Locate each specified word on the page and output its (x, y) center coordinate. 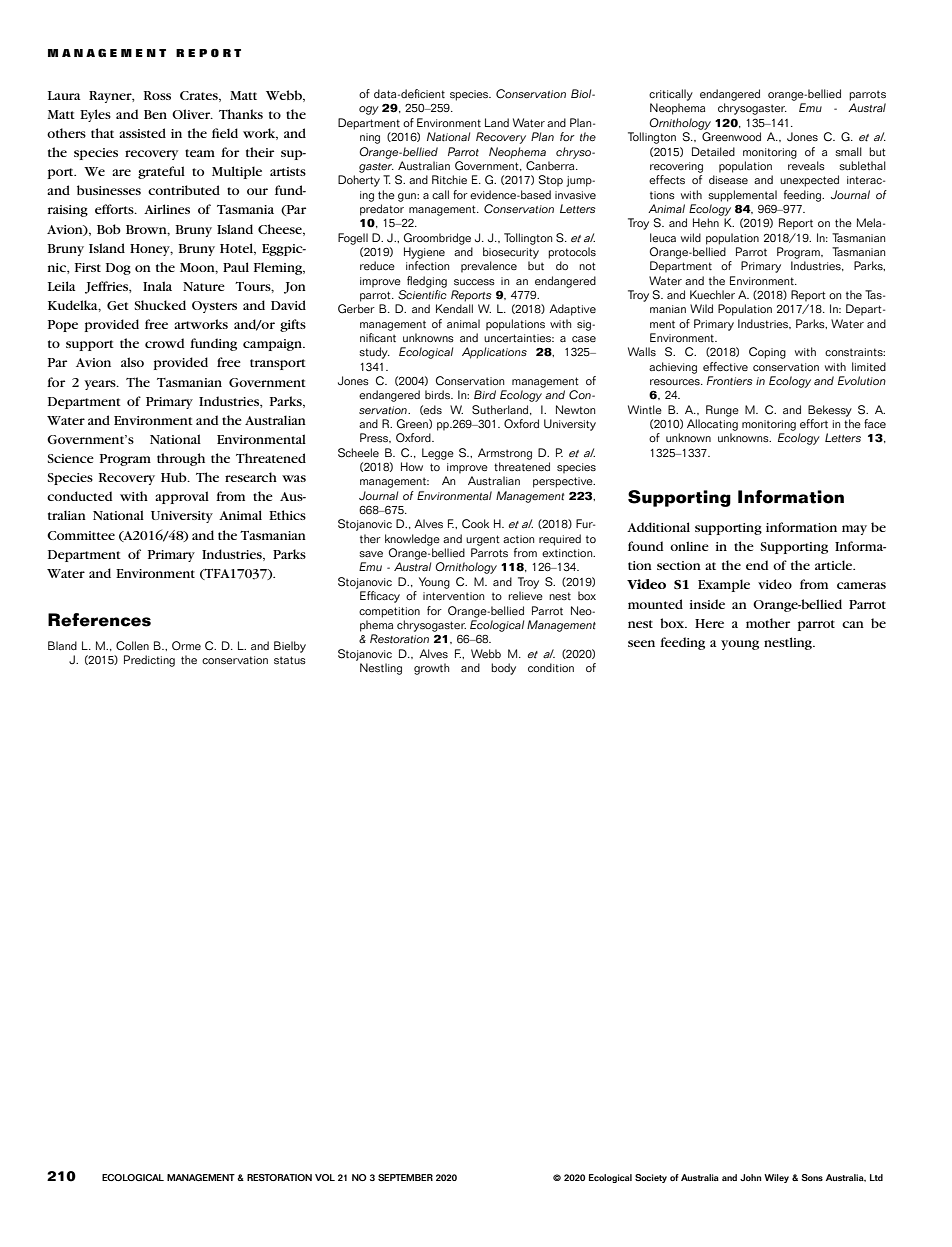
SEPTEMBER (405, 1177)
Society (651, 1178)
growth (431, 669)
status (290, 660)
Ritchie (449, 180)
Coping (767, 353)
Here (709, 623)
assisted (142, 133)
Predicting (149, 661)
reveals (806, 165)
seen (641, 643)
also (132, 362)
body (503, 669)
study (374, 353)
